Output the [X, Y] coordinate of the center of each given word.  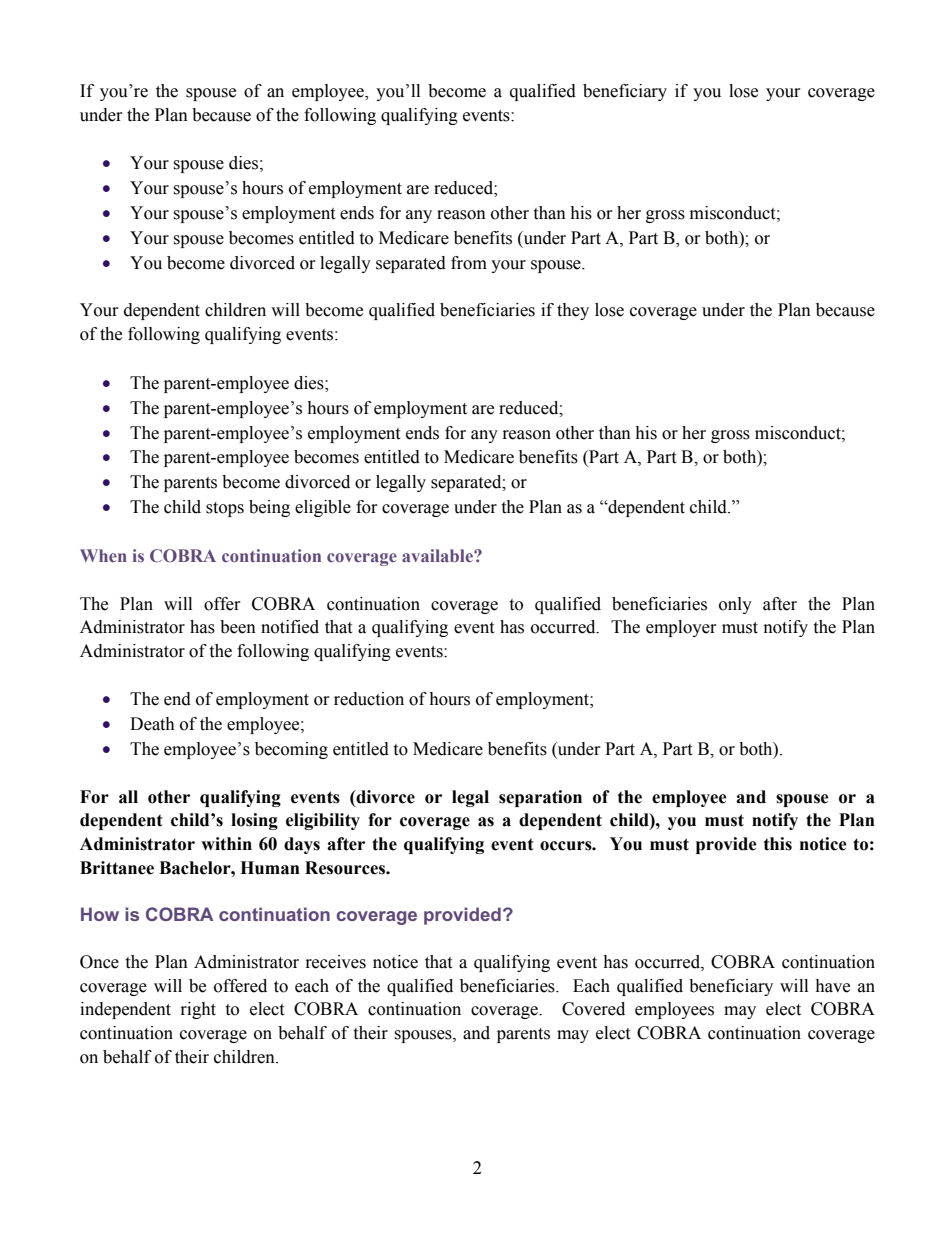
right [198, 1010]
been [238, 627]
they [573, 311]
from [469, 263]
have [832, 986]
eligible [323, 508]
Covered [593, 1009]
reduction [369, 699]
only [735, 605]
